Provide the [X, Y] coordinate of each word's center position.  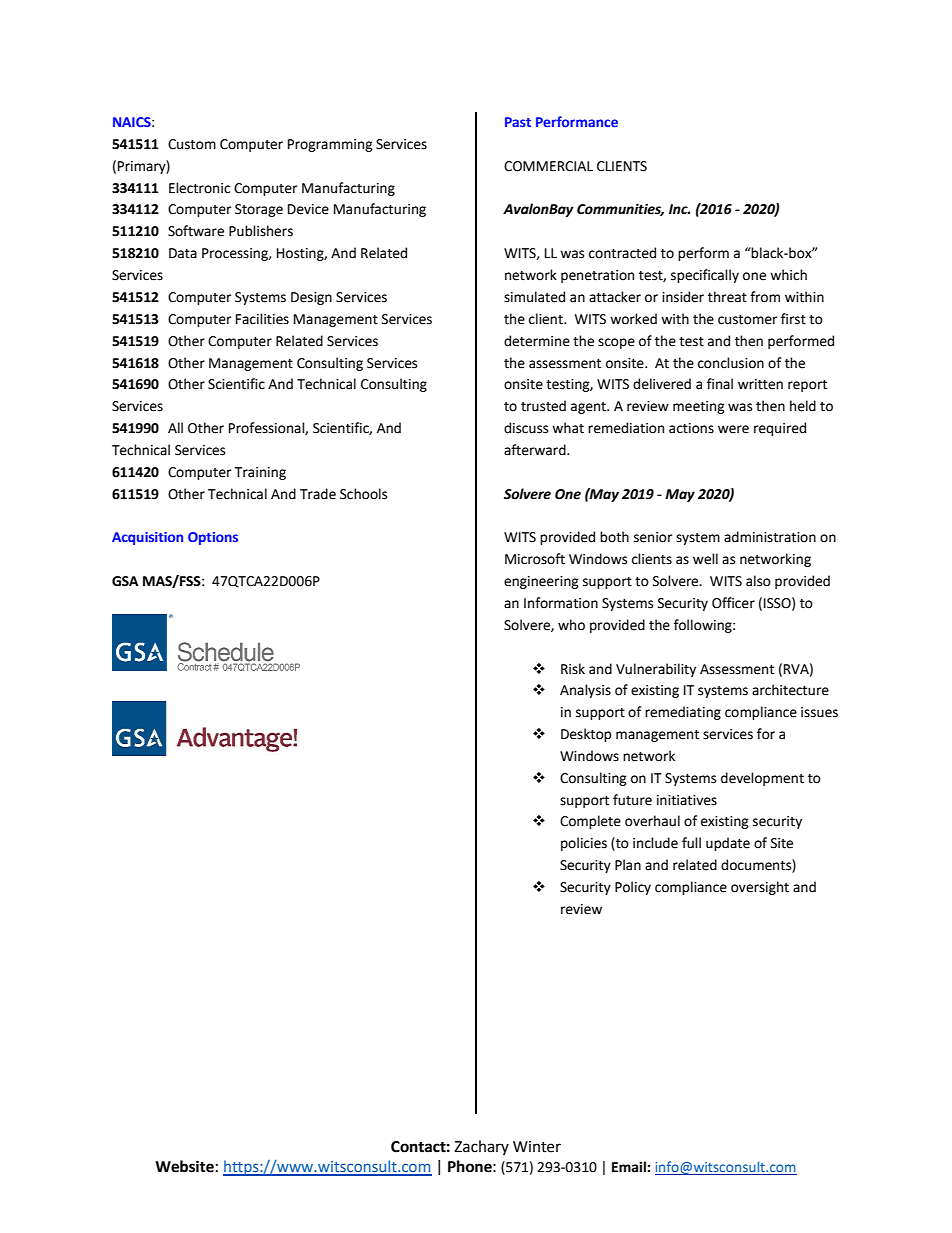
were [733, 429]
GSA [125, 581]
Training [260, 473]
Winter [537, 1147]
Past [518, 122]
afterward [536, 450]
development [762, 779]
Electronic [199, 188]
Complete [590, 822]
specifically [705, 276]
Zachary [481, 1147]
